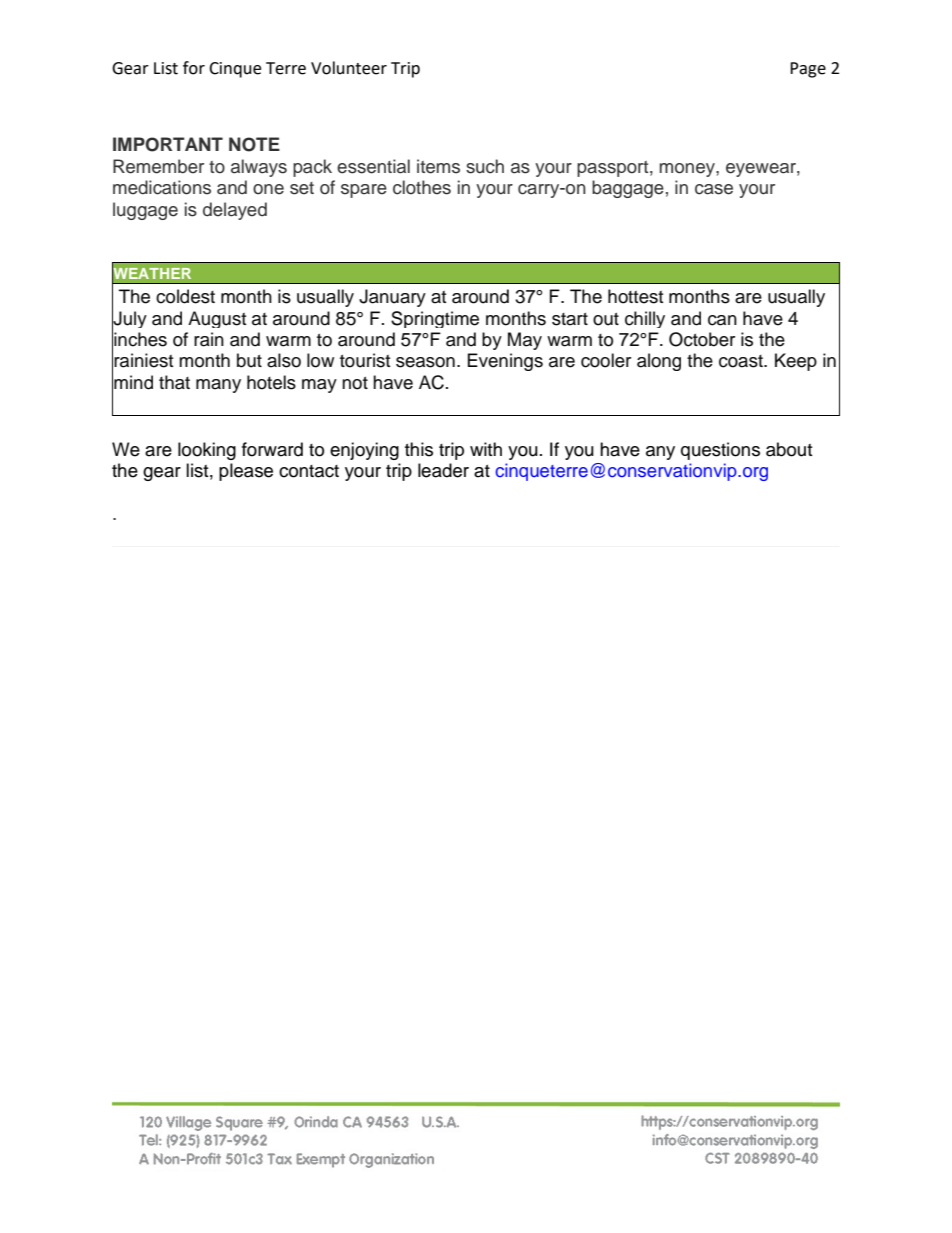 The image size is (952, 1233). What do you see at coordinates (259, 168) in the image?
I see `always` at bounding box center [259, 168].
